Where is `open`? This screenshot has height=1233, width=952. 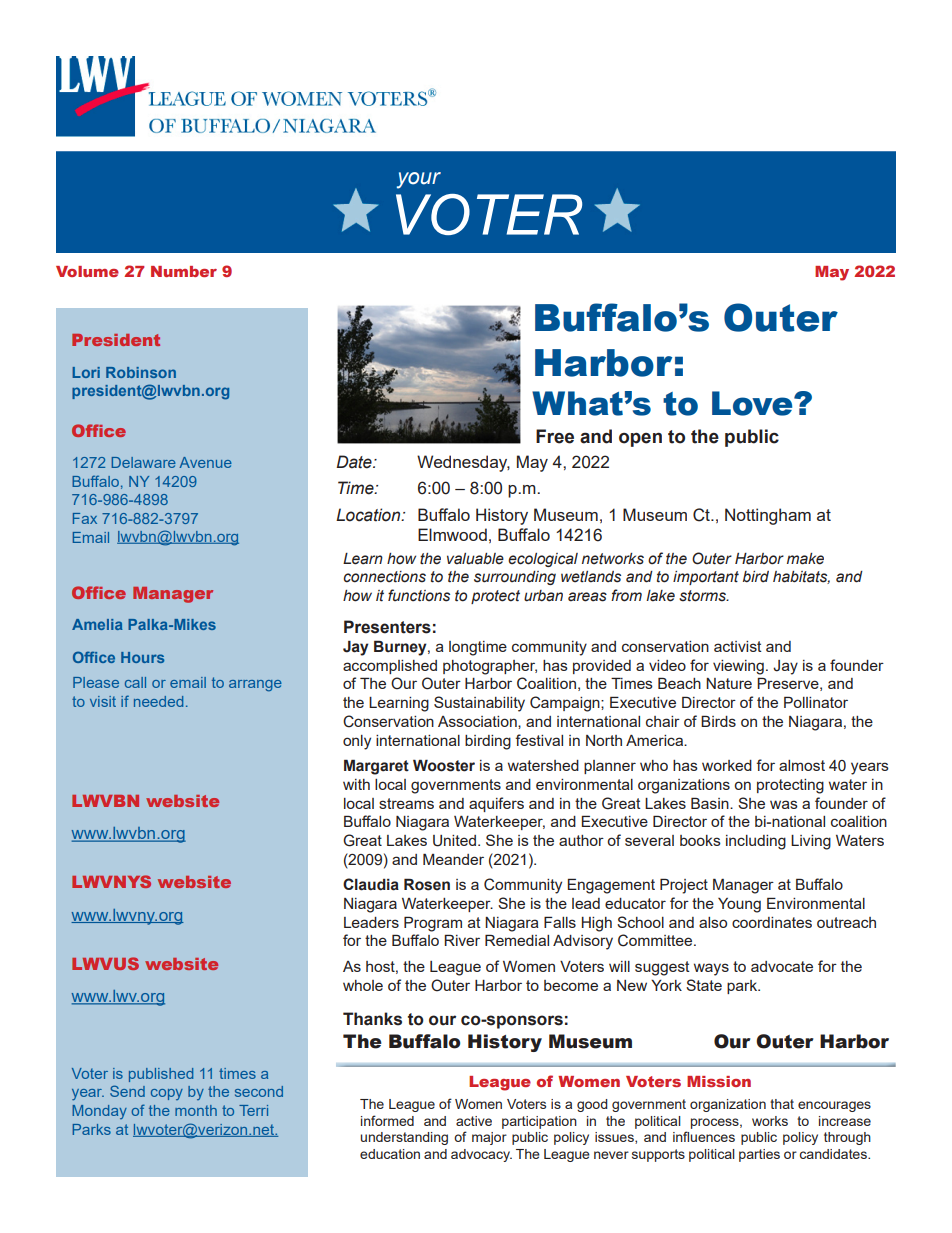 open is located at coordinates (640, 440).
